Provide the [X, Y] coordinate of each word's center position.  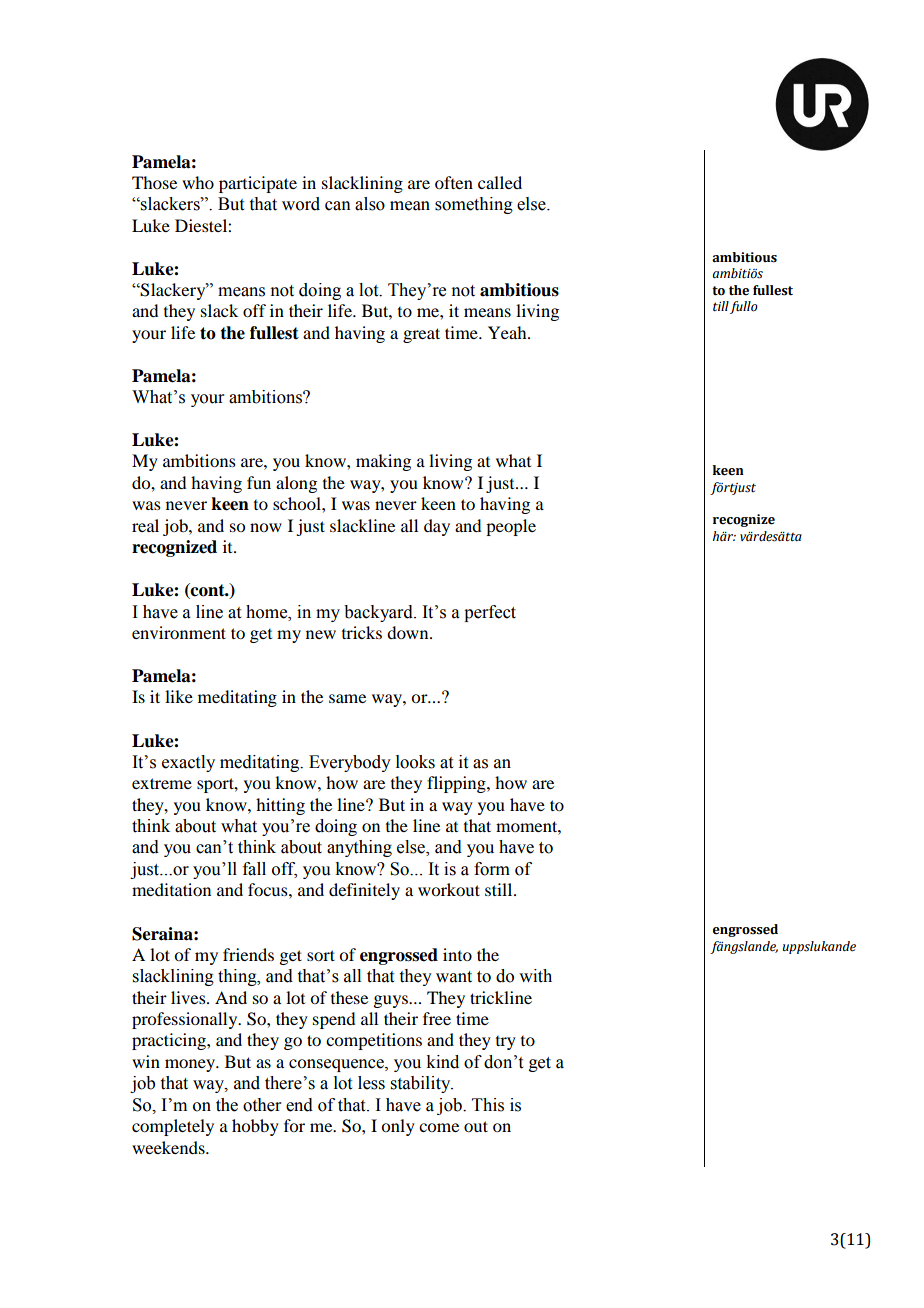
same [347, 698]
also [370, 204]
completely [173, 1127]
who [198, 182]
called [500, 182]
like [179, 696]
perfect [490, 613]
